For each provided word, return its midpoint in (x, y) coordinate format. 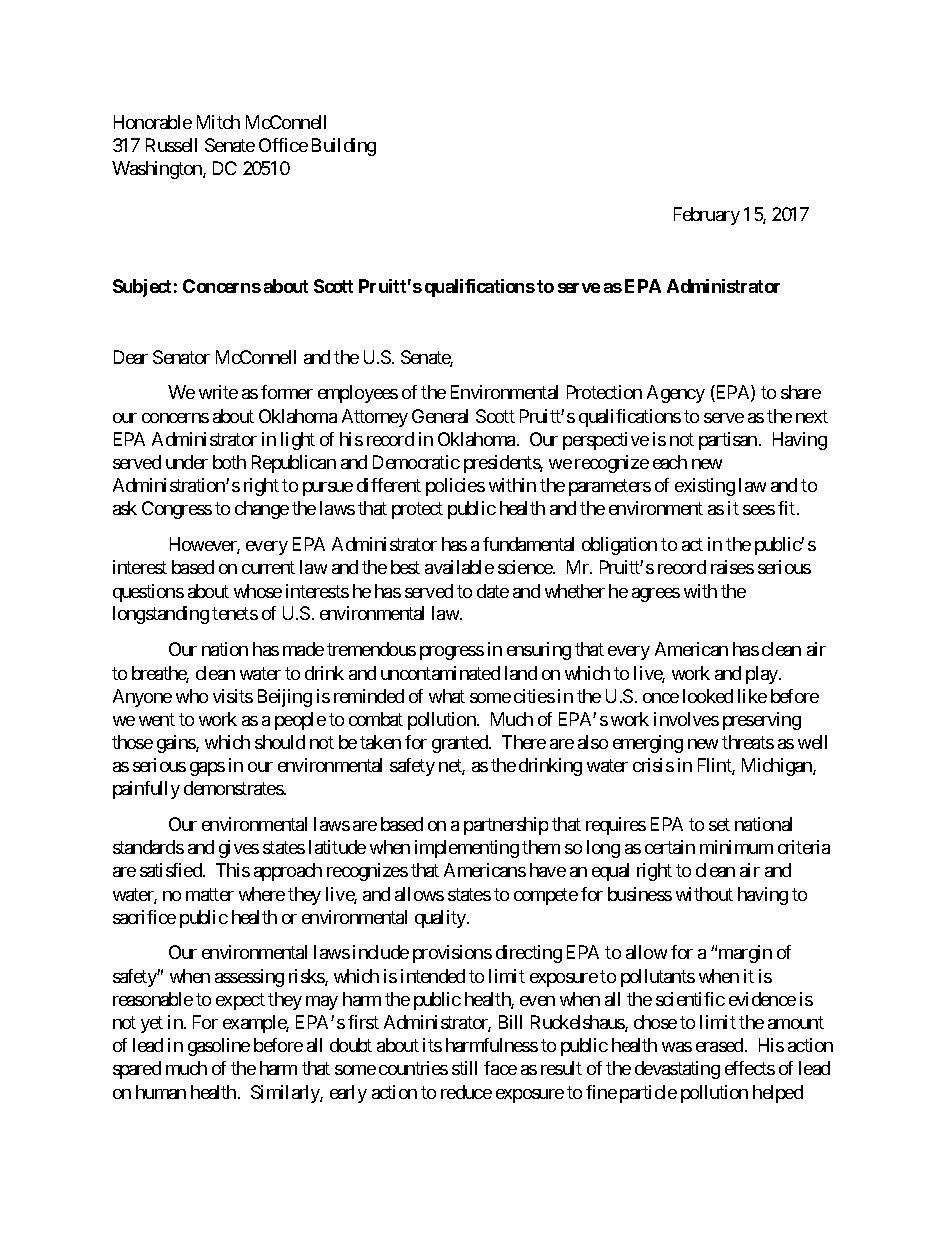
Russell (171, 145)
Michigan (778, 767)
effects (750, 1068)
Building (344, 147)
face (500, 1068)
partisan (728, 441)
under (187, 462)
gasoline (219, 1047)
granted (461, 744)
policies (455, 487)
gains (177, 744)
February (707, 216)
